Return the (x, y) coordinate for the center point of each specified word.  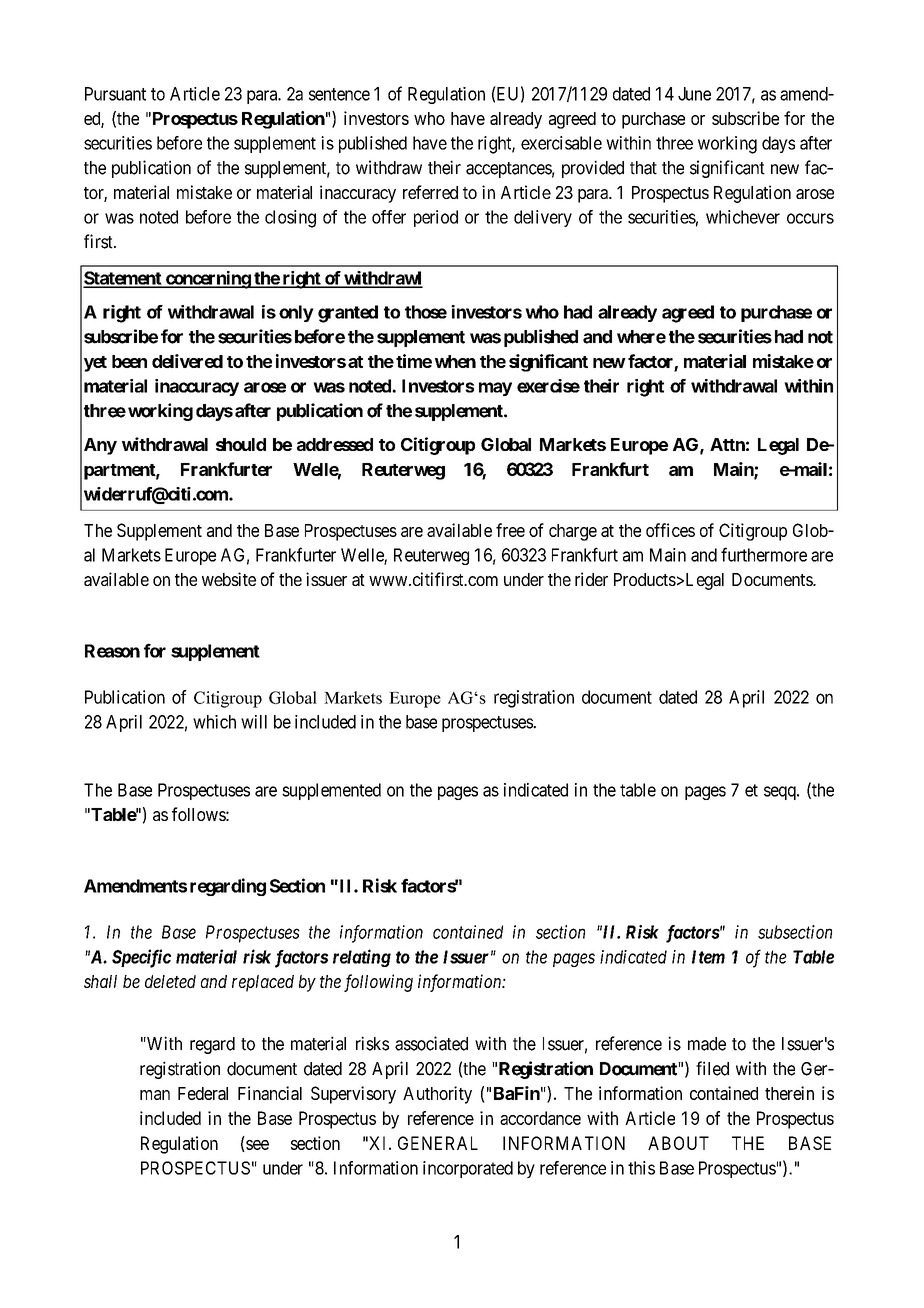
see (256, 1146)
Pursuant (115, 94)
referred (430, 192)
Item (708, 957)
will (254, 722)
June (694, 94)
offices (670, 530)
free (510, 530)
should (241, 444)
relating (362, 958)
